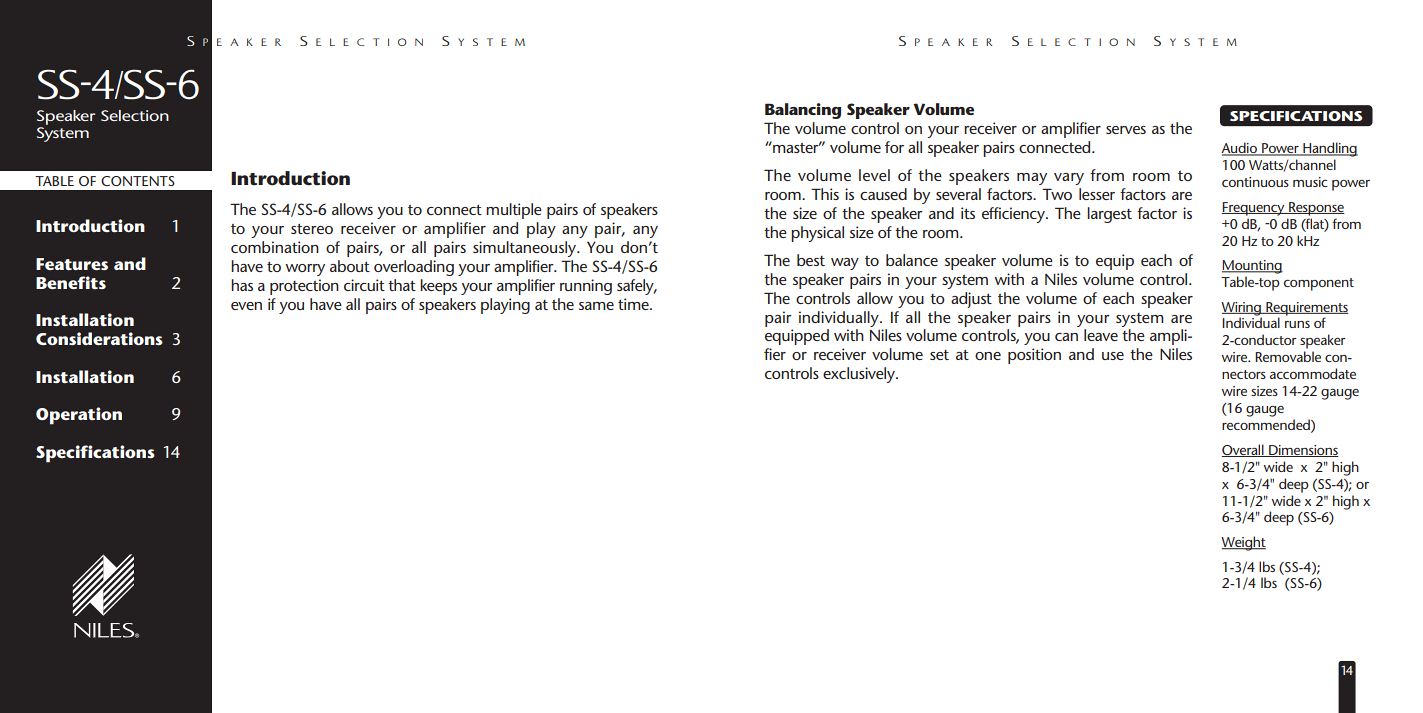 This screenshot has width=1423, height=713. I want to click on Weight, so click(1243, 543).
